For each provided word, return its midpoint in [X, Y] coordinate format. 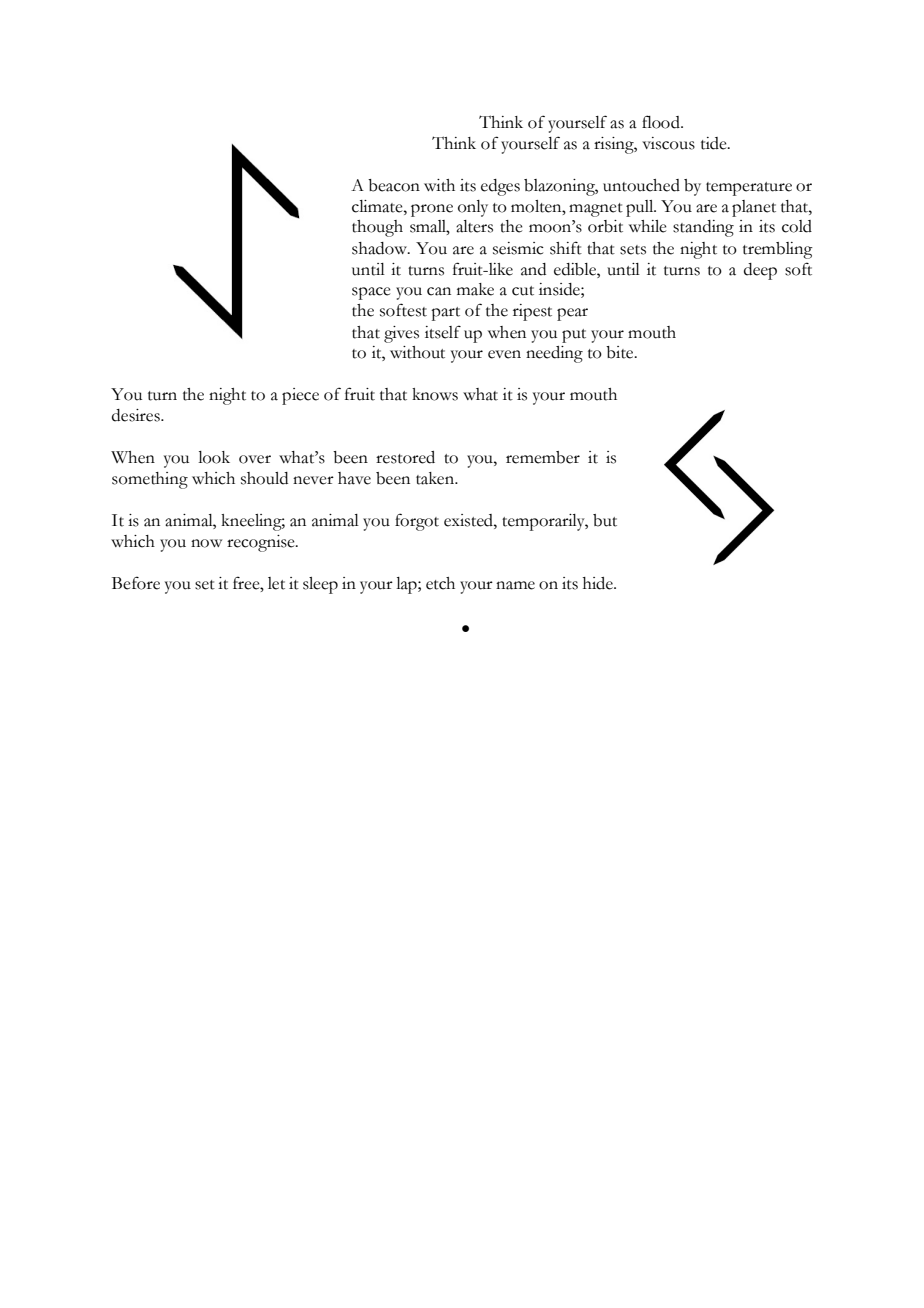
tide [715, 143]
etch [440, 583]
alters [474, 226]
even [504, 354]
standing [703, 228]
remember [543, 457]
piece [300, 396]
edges [500, 187]
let [276, 583]
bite [621, 352]
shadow [381, 248]
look [214, 457]
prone [432, 210]
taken [436, 478]
